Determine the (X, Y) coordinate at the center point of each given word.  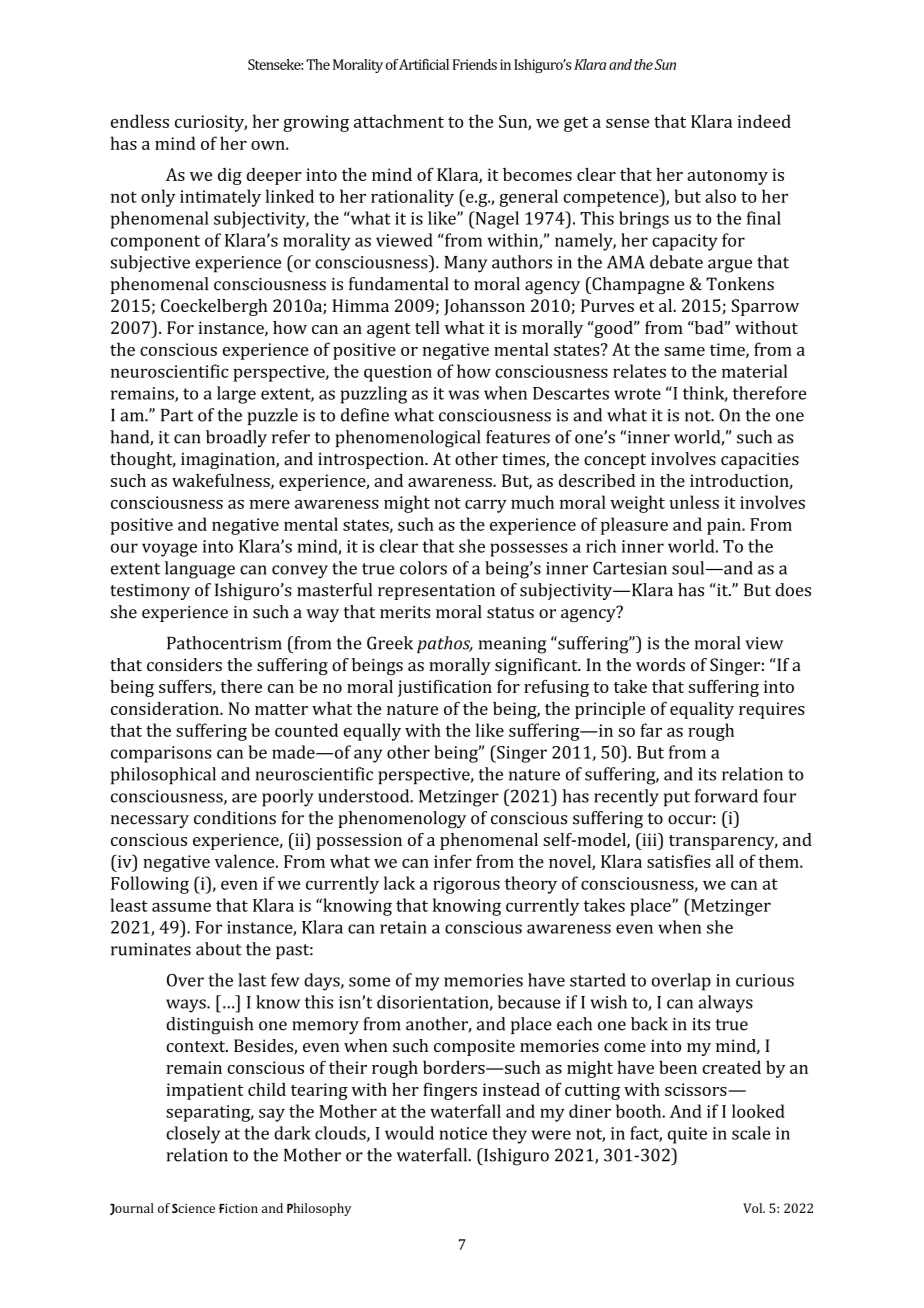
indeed (764, 121)
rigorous (466, 885)
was (464, 395)
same (684, 351)
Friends (475, 64)
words (660, 665)
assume (181, 907)
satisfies (679, 861)
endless (140, 121)
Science (193, 1208)
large (236, 395)
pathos (444, 644)
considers (184, 665)
